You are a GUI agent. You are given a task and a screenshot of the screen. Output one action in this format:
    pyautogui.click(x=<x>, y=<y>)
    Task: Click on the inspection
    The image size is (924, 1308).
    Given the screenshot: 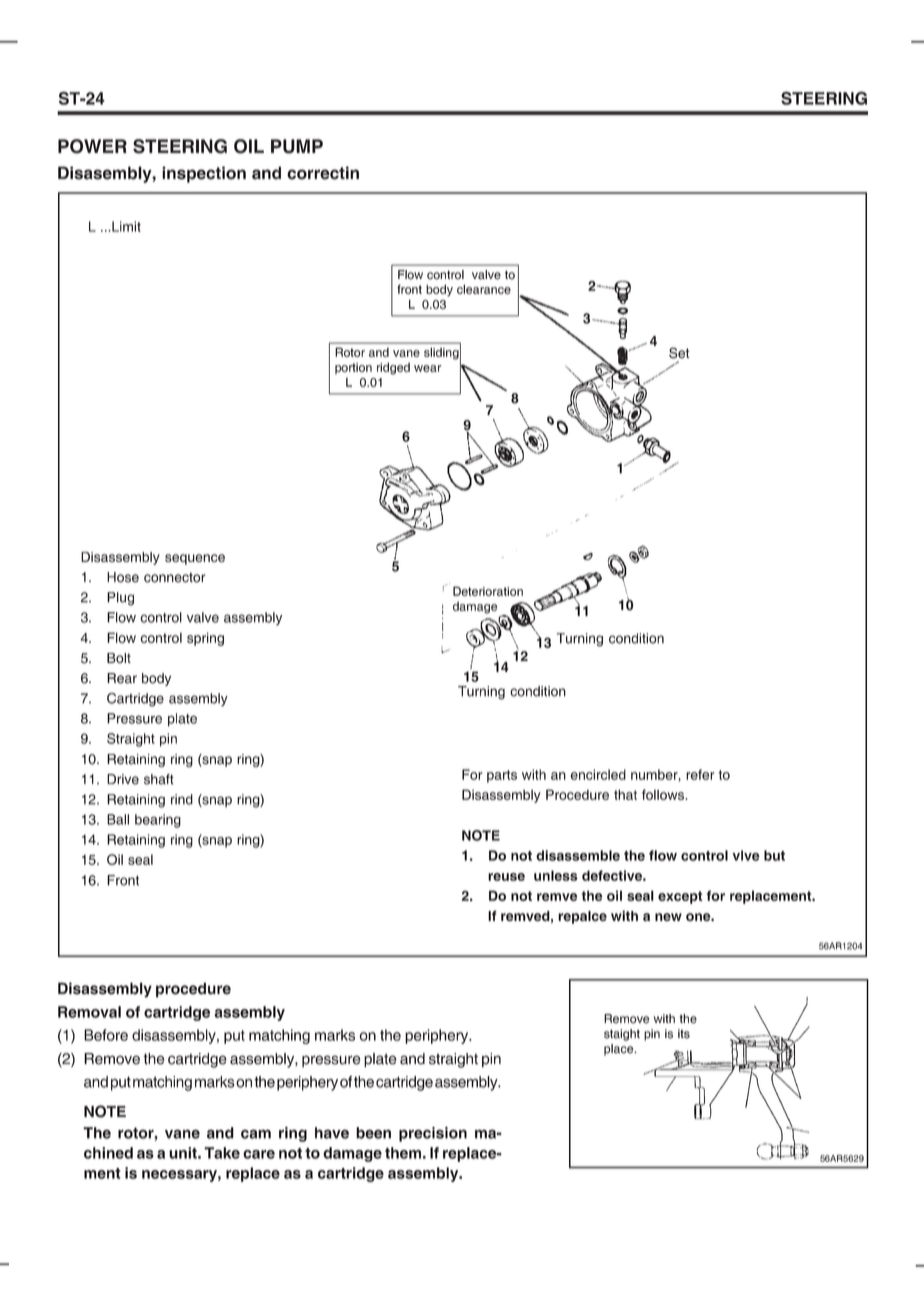 What is the action you would take?
    pyautogui.click(x=204, y=174)
